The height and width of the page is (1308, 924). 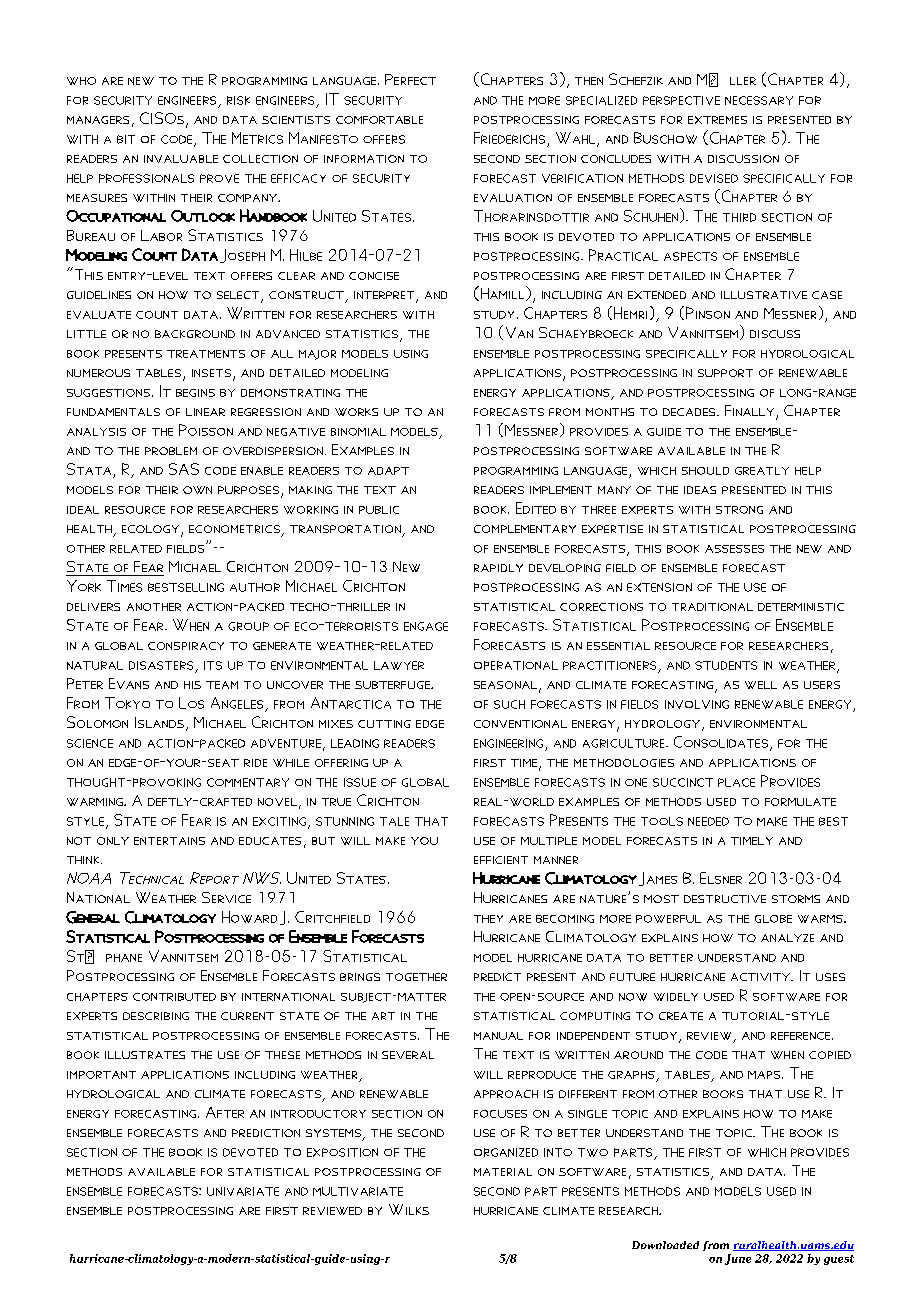 What do you see at coordinates (388, 471) in the page?
I see `adapt` at bounding box center [388, 471].
